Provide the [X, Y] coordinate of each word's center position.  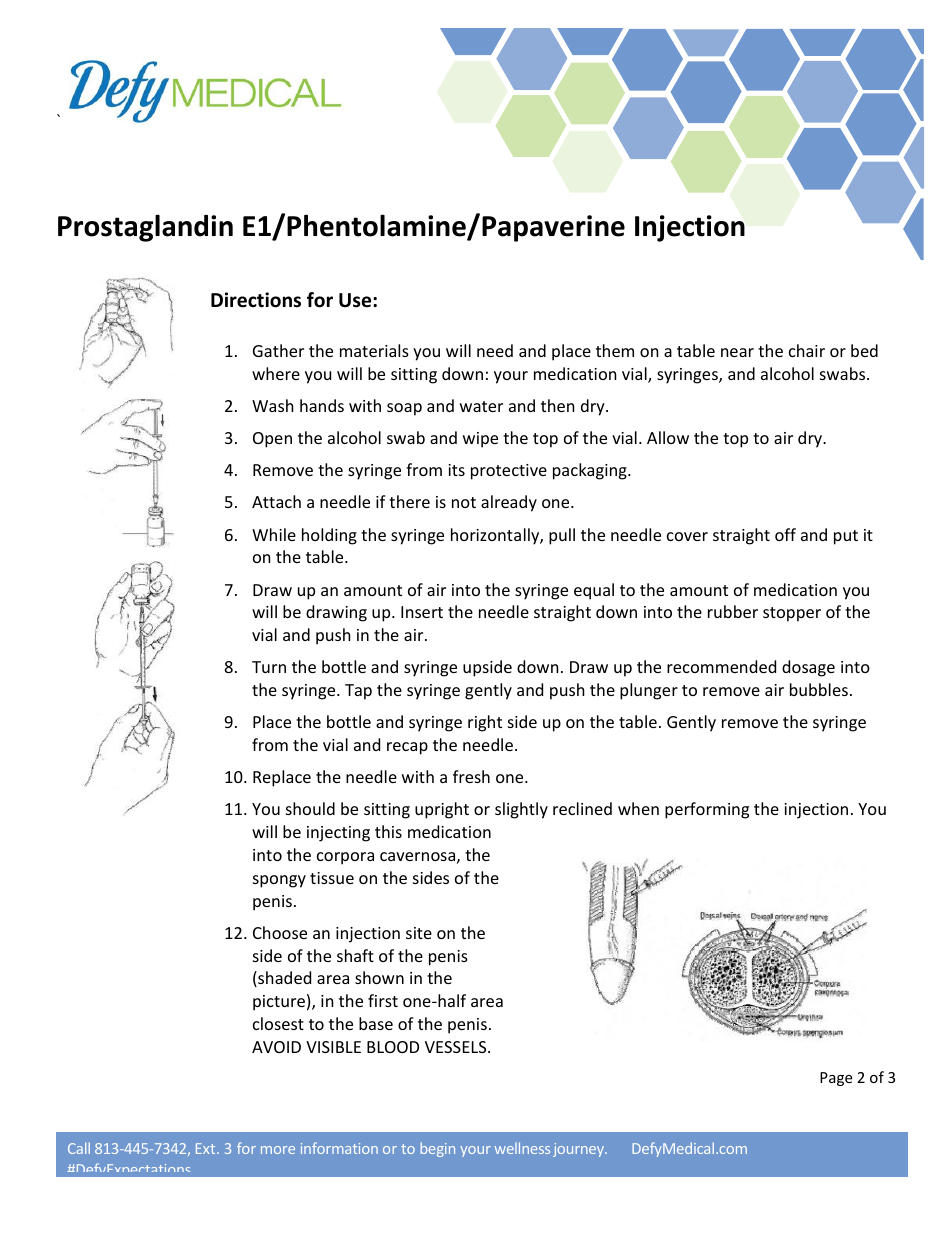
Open [272, 440]
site [419, 933]
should [310, 808]
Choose [280, 932]
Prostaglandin [145, 228]
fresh [471, 776]
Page [836, 1079]
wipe [480, 440]
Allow [668, 437]
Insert [422, 612]
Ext [207, 1148]
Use [356, 300]
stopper [792, 614]
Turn [269, 667]
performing [707, 810]
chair [807, 350]
